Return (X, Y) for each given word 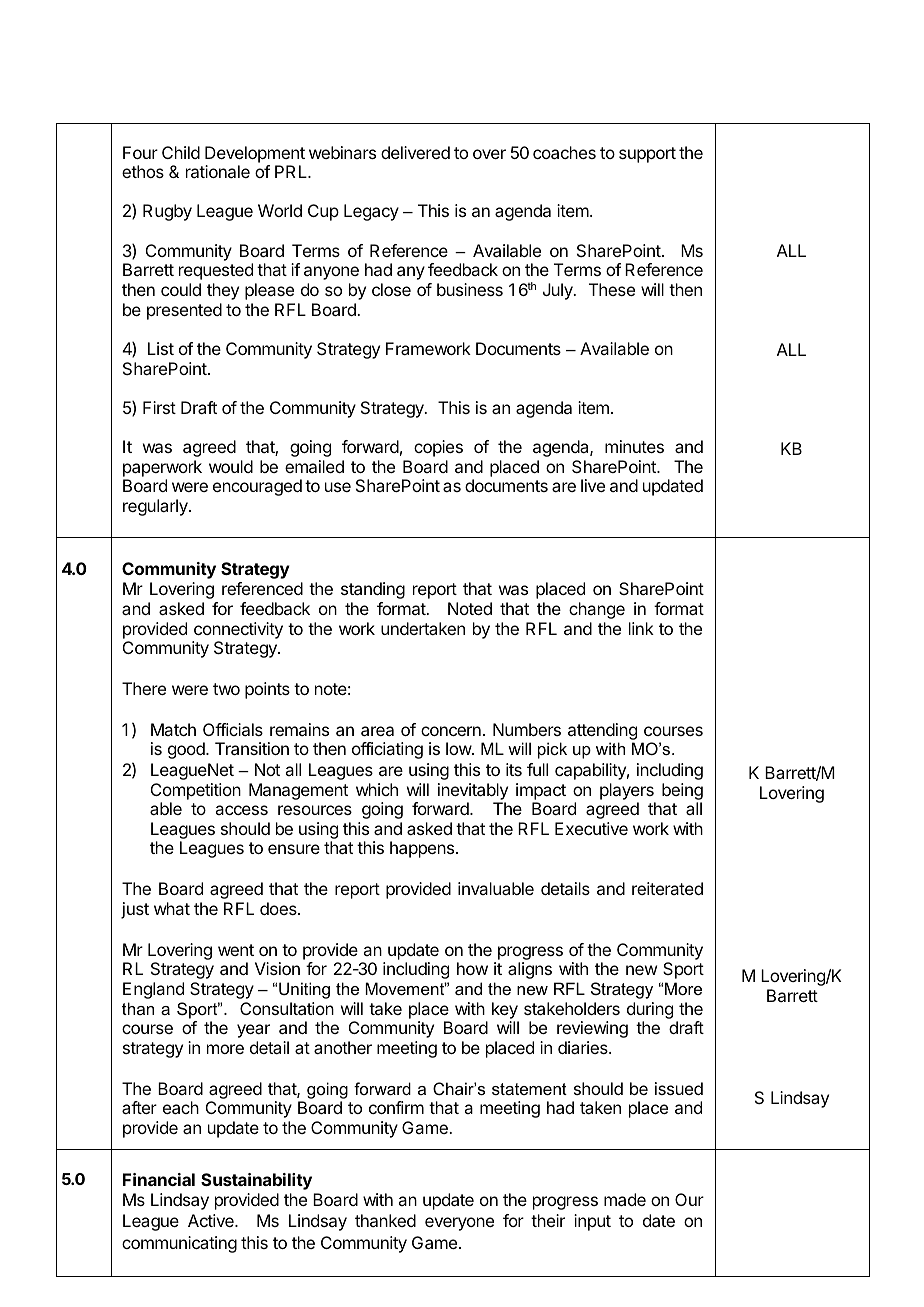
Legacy (371, 212)
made (625, 1199)
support (647, 155)
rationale (218, 171)
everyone (459, 1224)
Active (212, 1220)
